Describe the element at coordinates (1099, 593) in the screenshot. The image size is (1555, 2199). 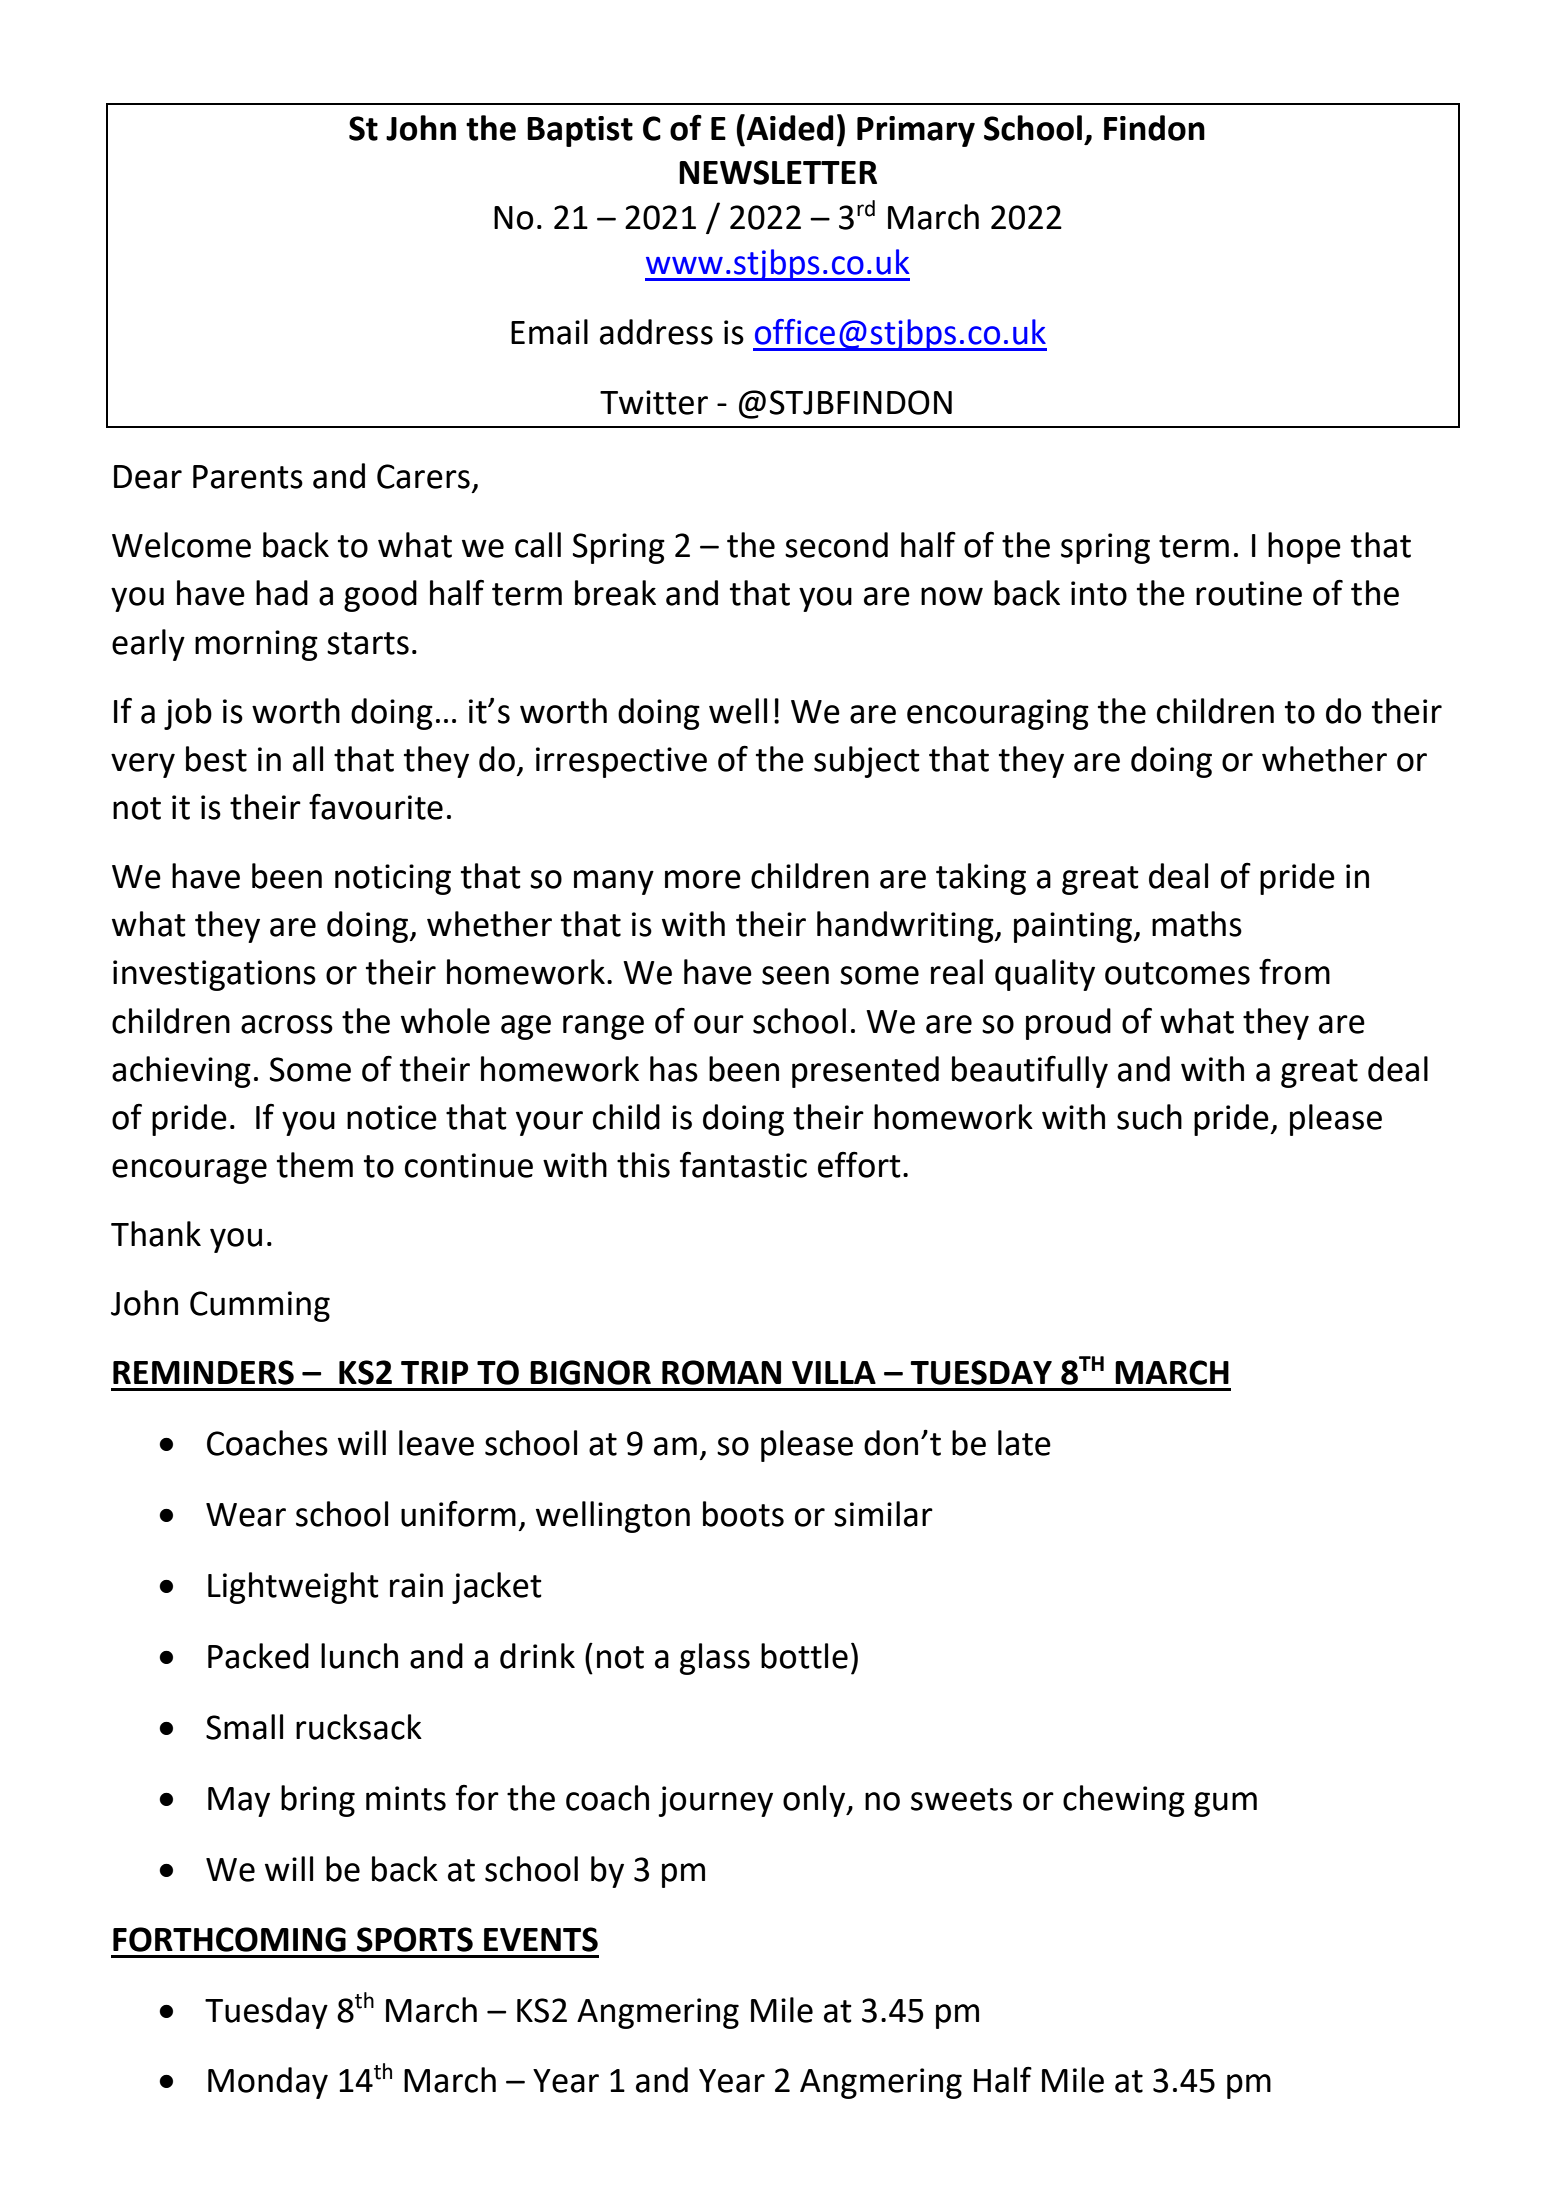
I see `into` at that location.
